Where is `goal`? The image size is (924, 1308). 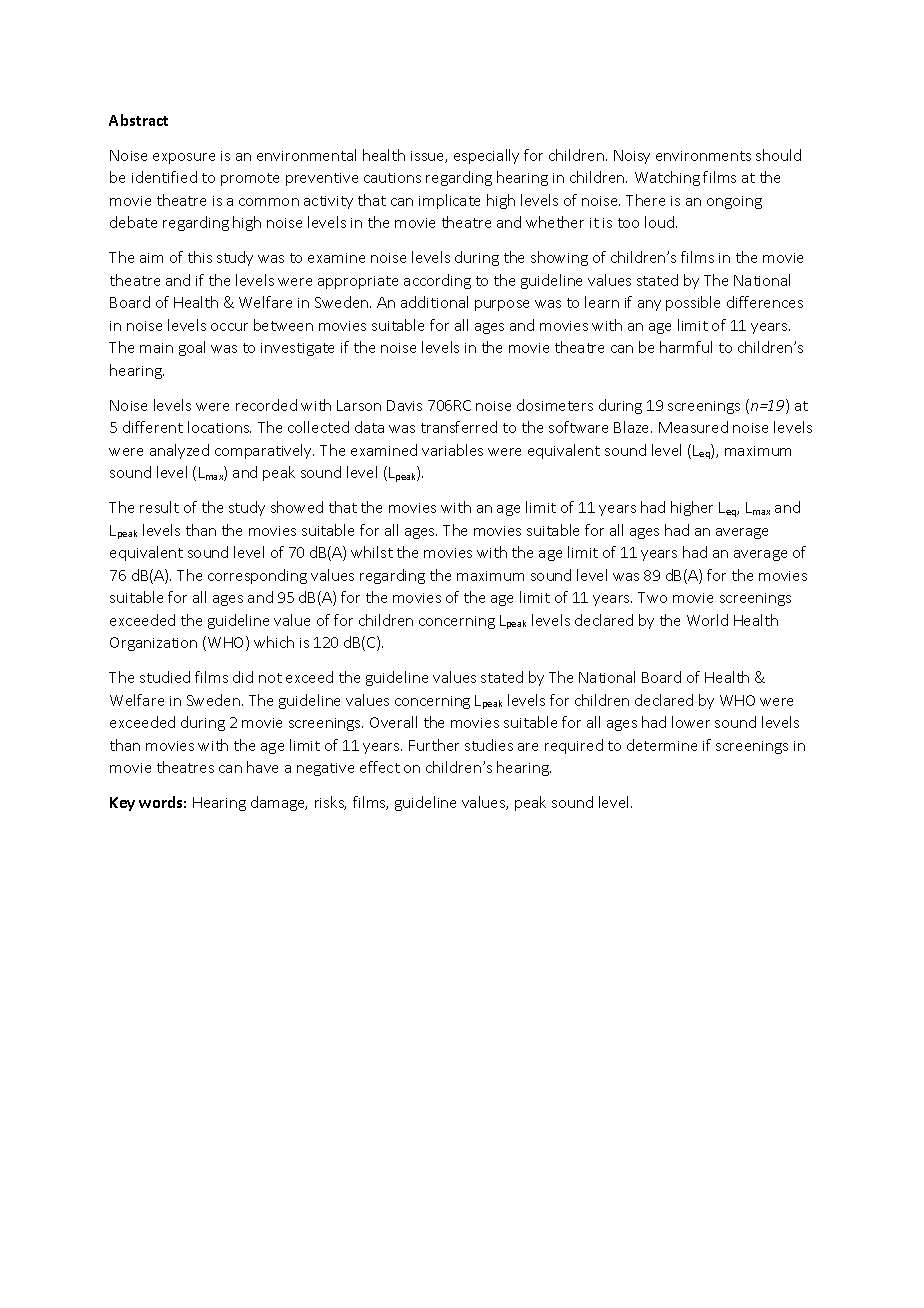
goal is located at coordinates (192, 348).
